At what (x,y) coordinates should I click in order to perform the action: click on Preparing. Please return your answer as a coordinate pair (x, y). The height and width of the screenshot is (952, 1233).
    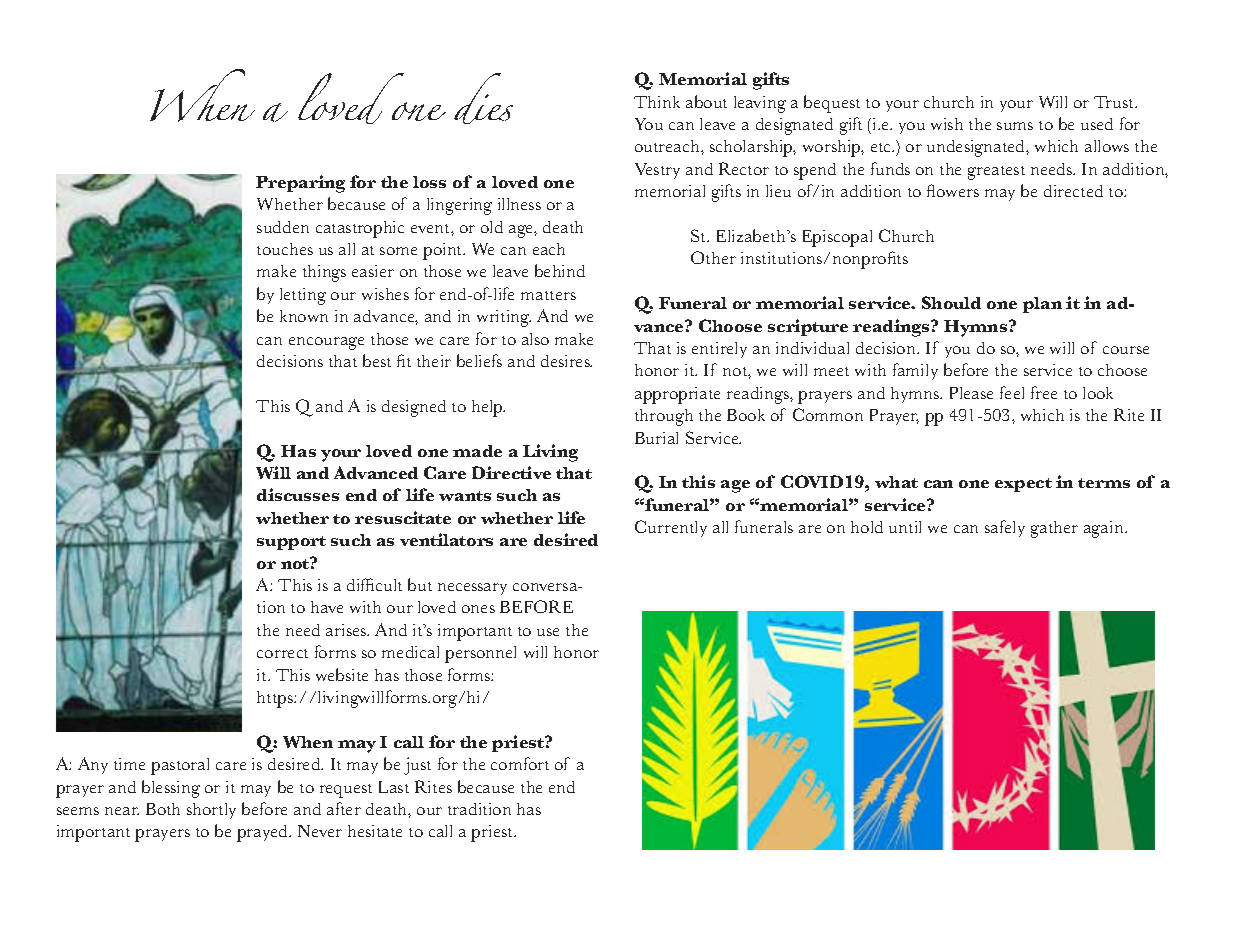
    Looking at the image, I should click on (300, 184).
